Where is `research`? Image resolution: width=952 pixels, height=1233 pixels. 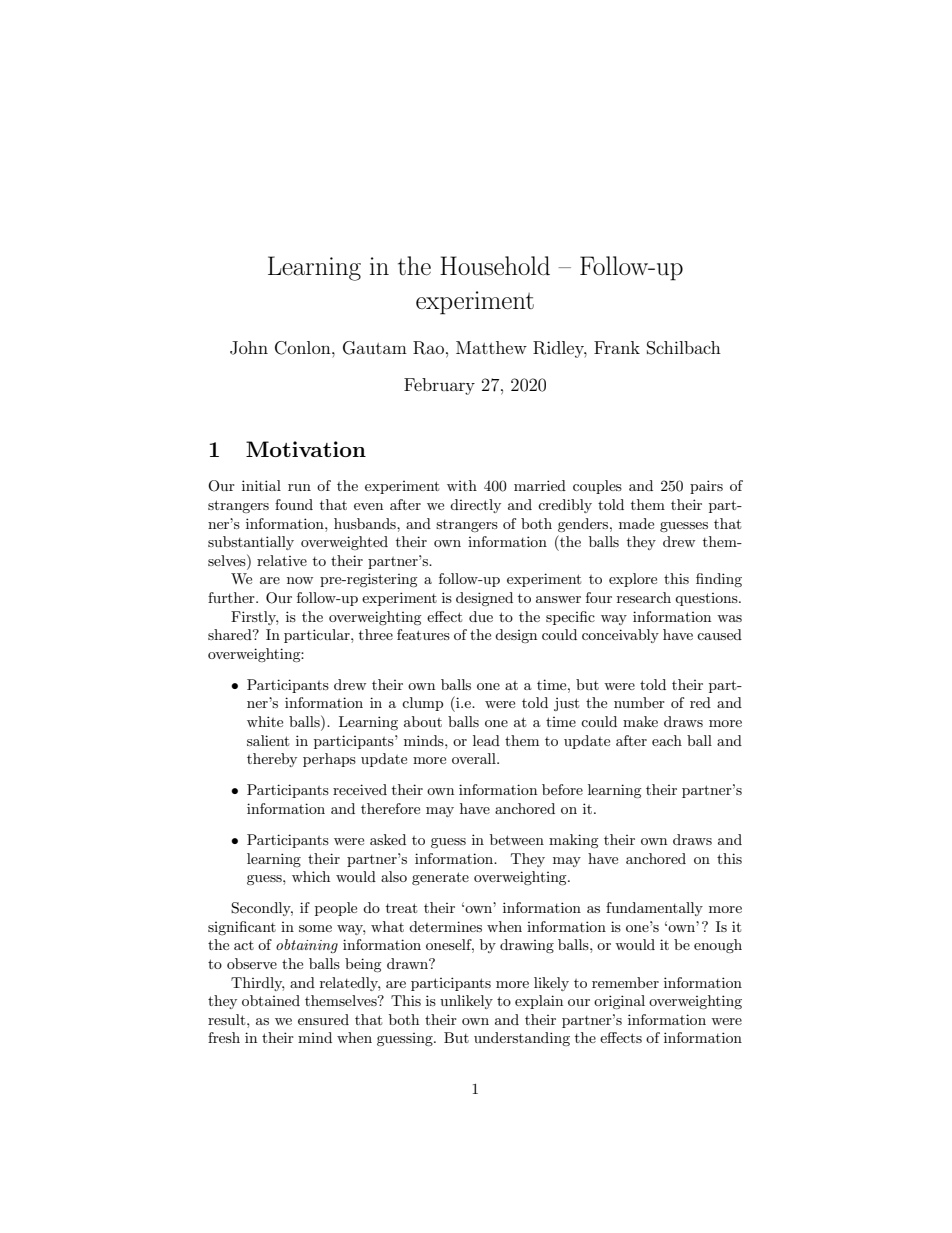
research is located at coordinates (644, 597).
